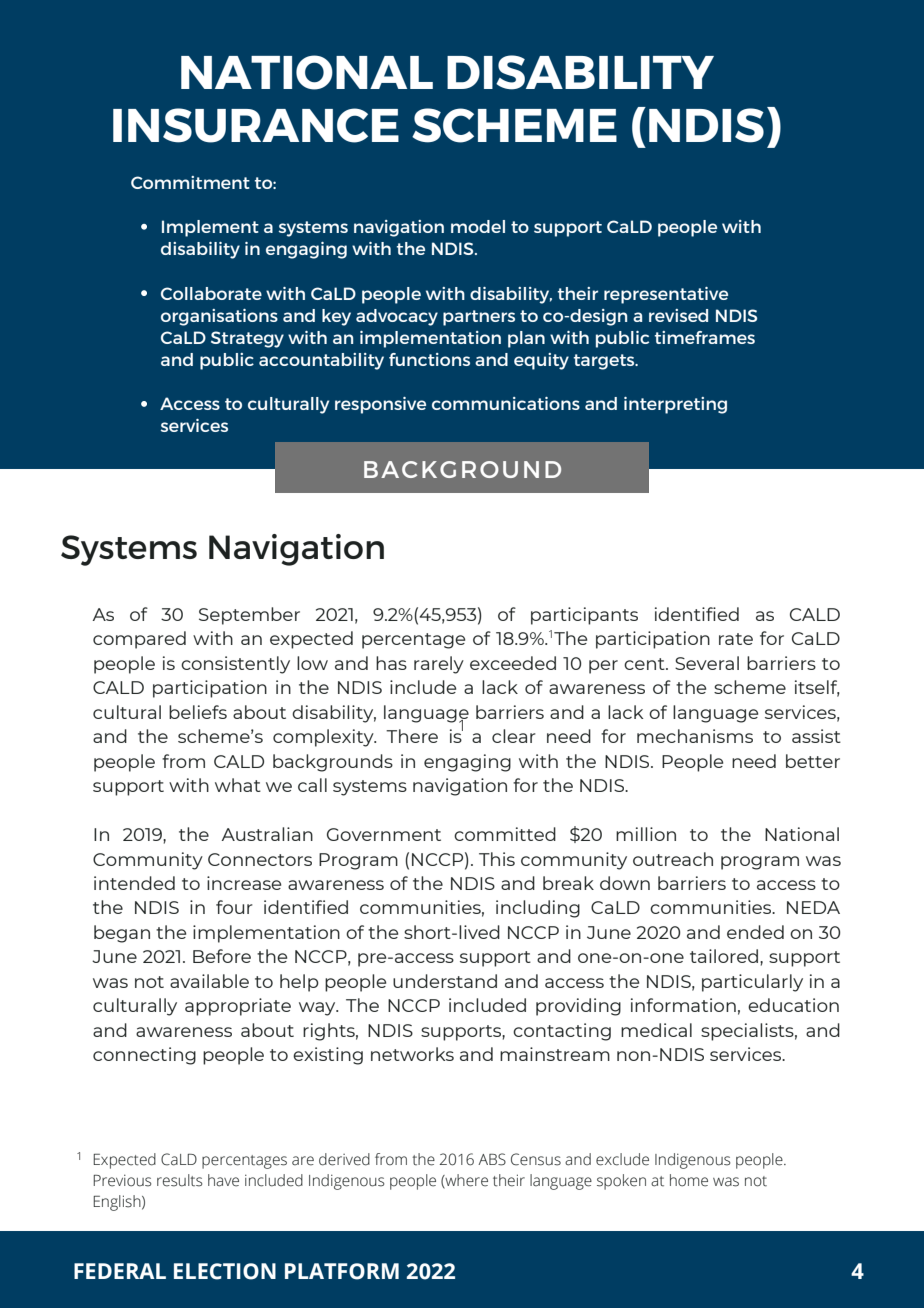  I want to click on Commitment, so click(190, 182).
